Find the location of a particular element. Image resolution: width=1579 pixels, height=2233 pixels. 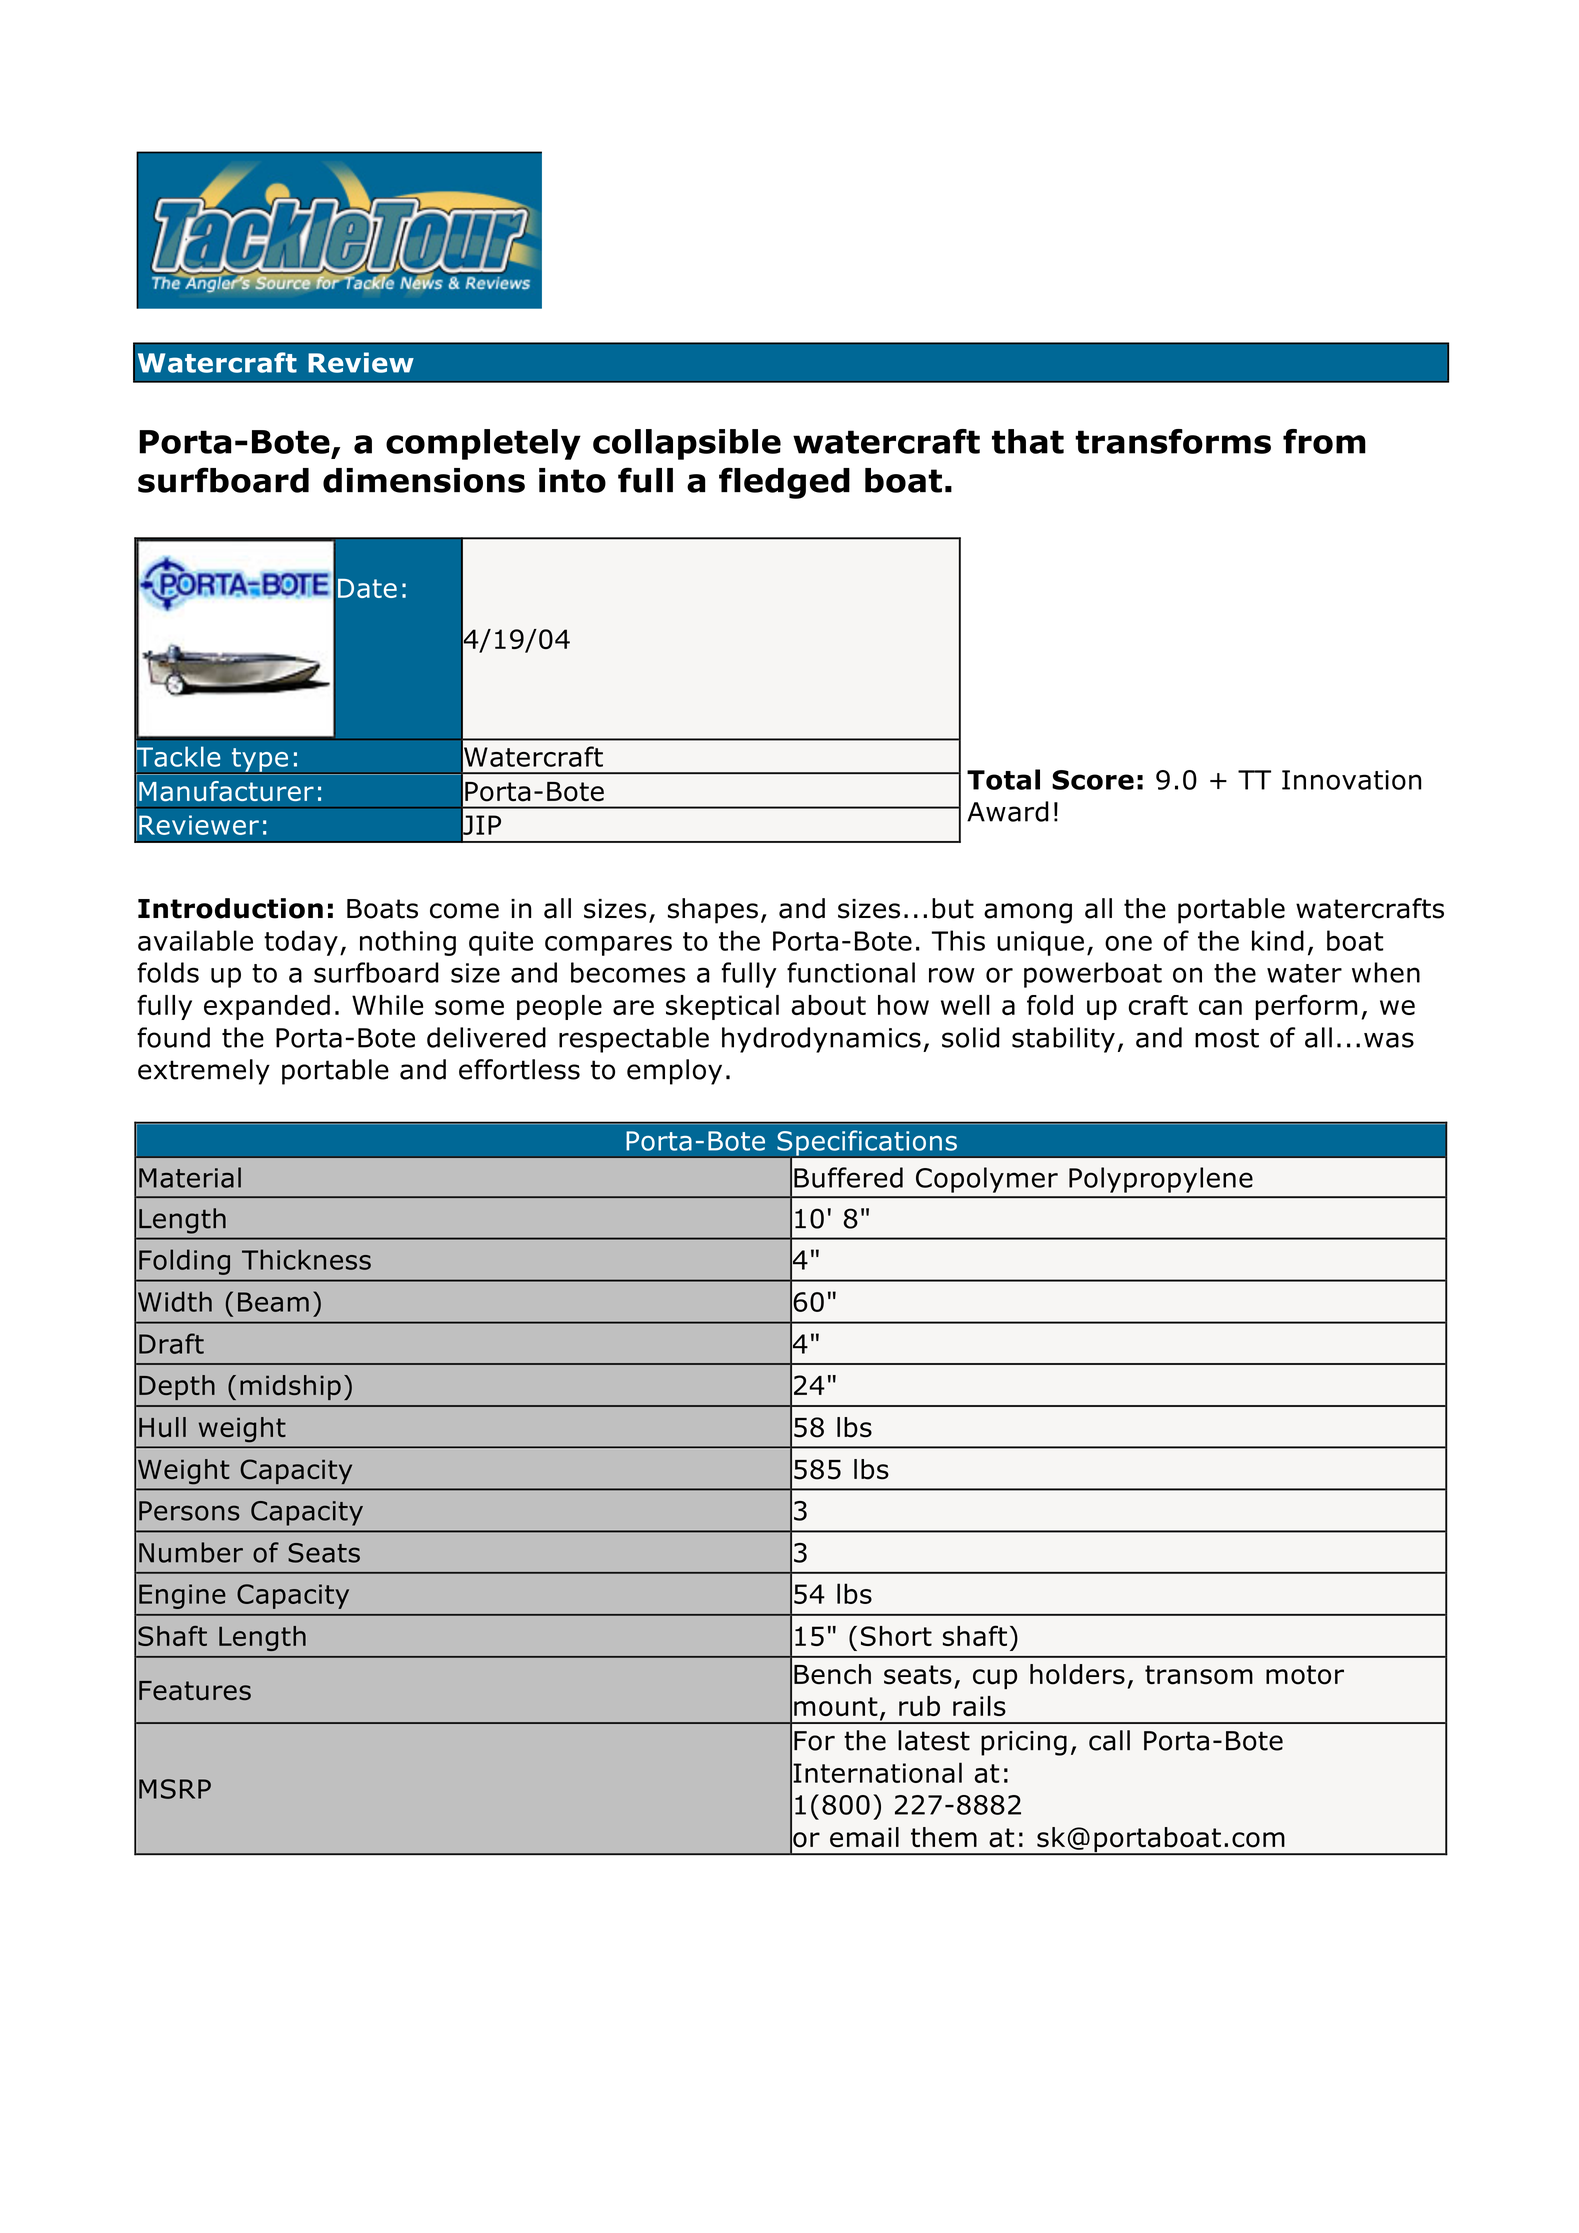

Buffered is located at coordinates (848, 1177).
